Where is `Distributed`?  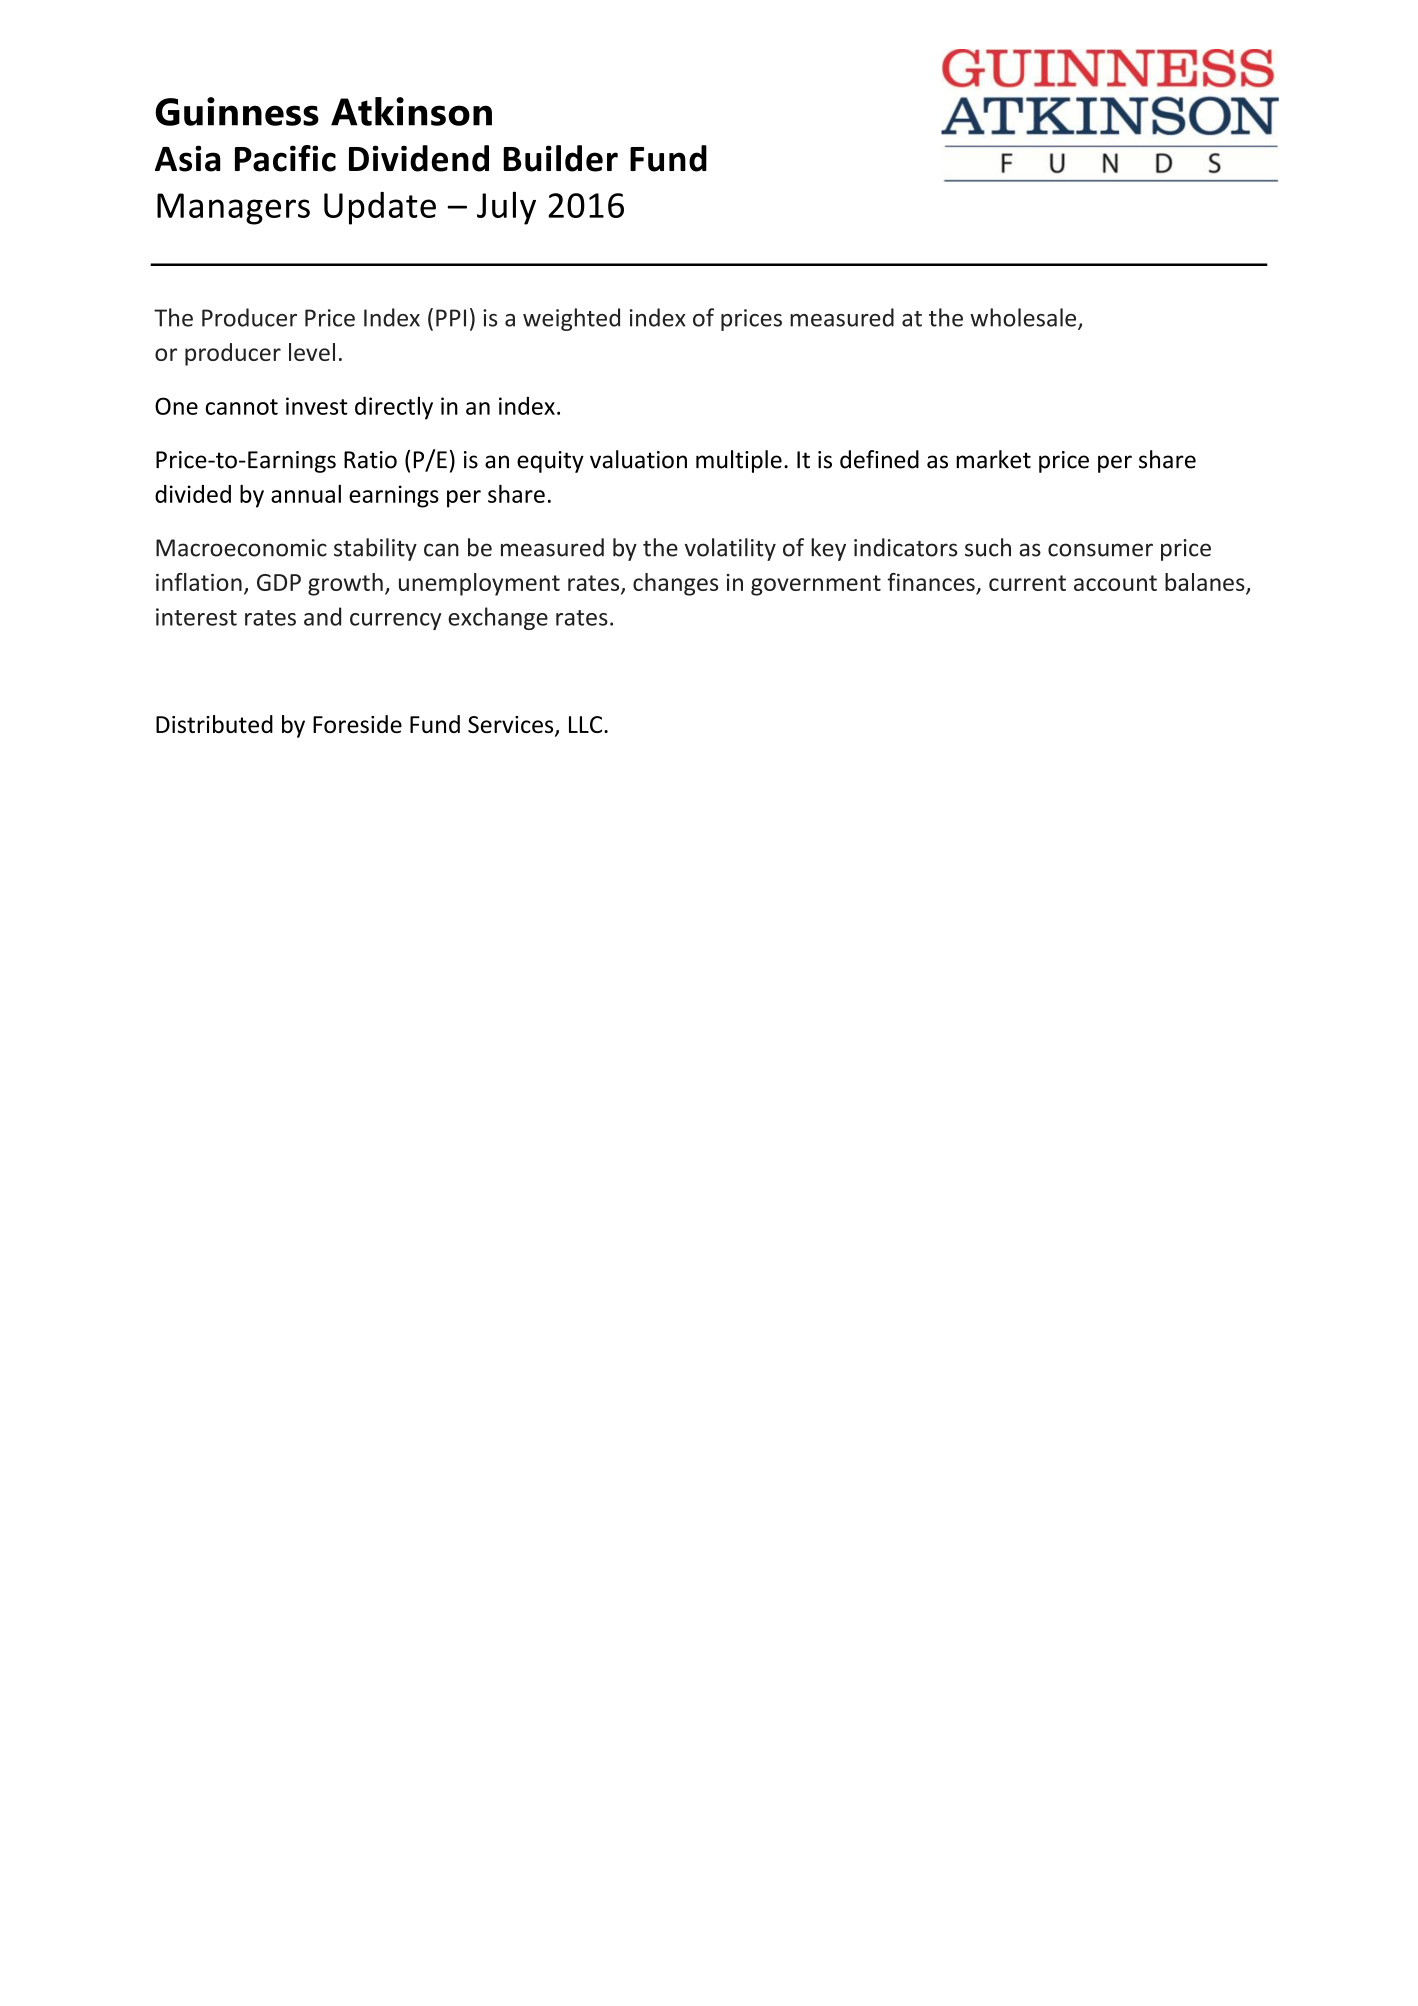
Distributed is located at coordinates (214, 724).
